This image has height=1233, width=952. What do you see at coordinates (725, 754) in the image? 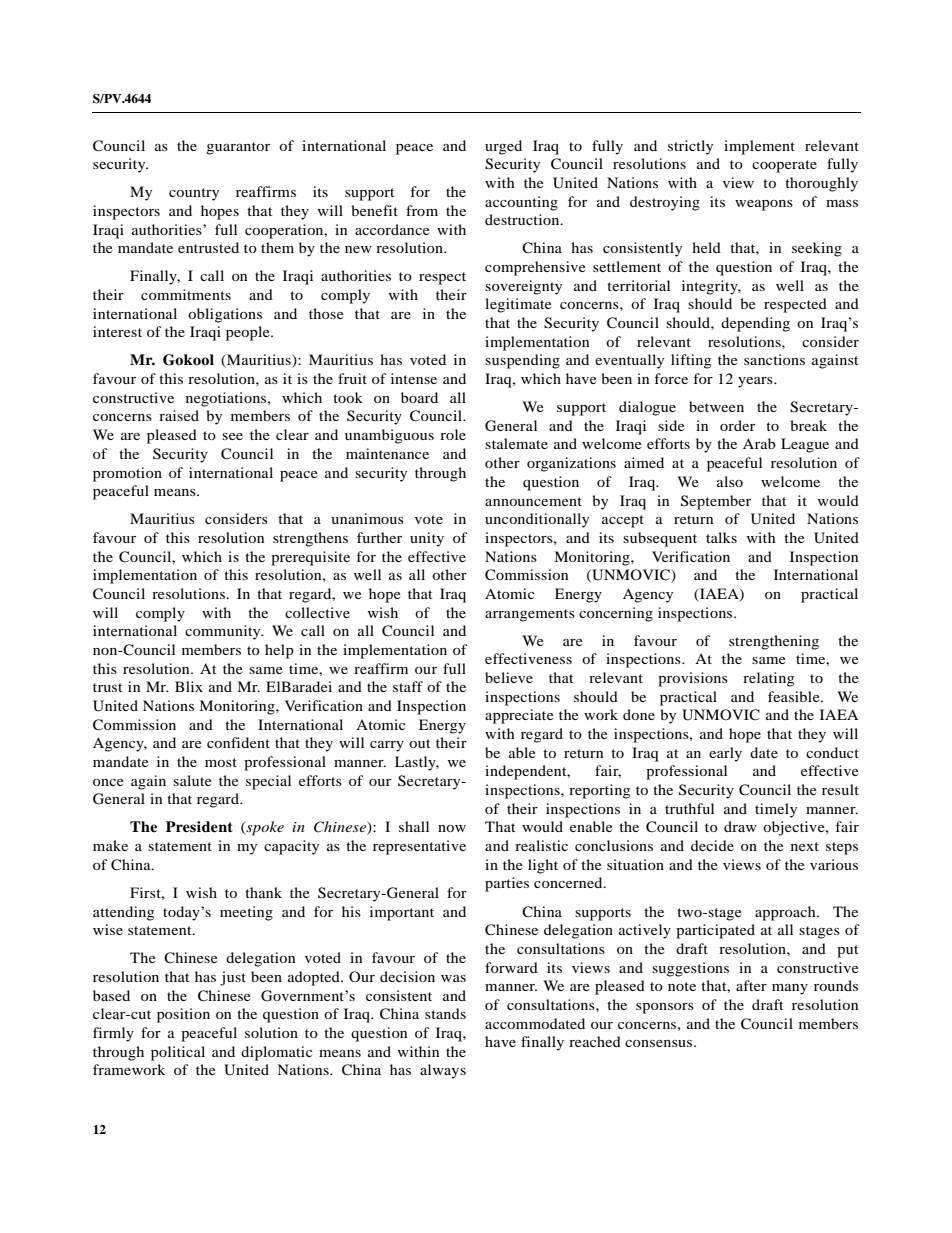
I see `early` at bounding box center [725, 754].
